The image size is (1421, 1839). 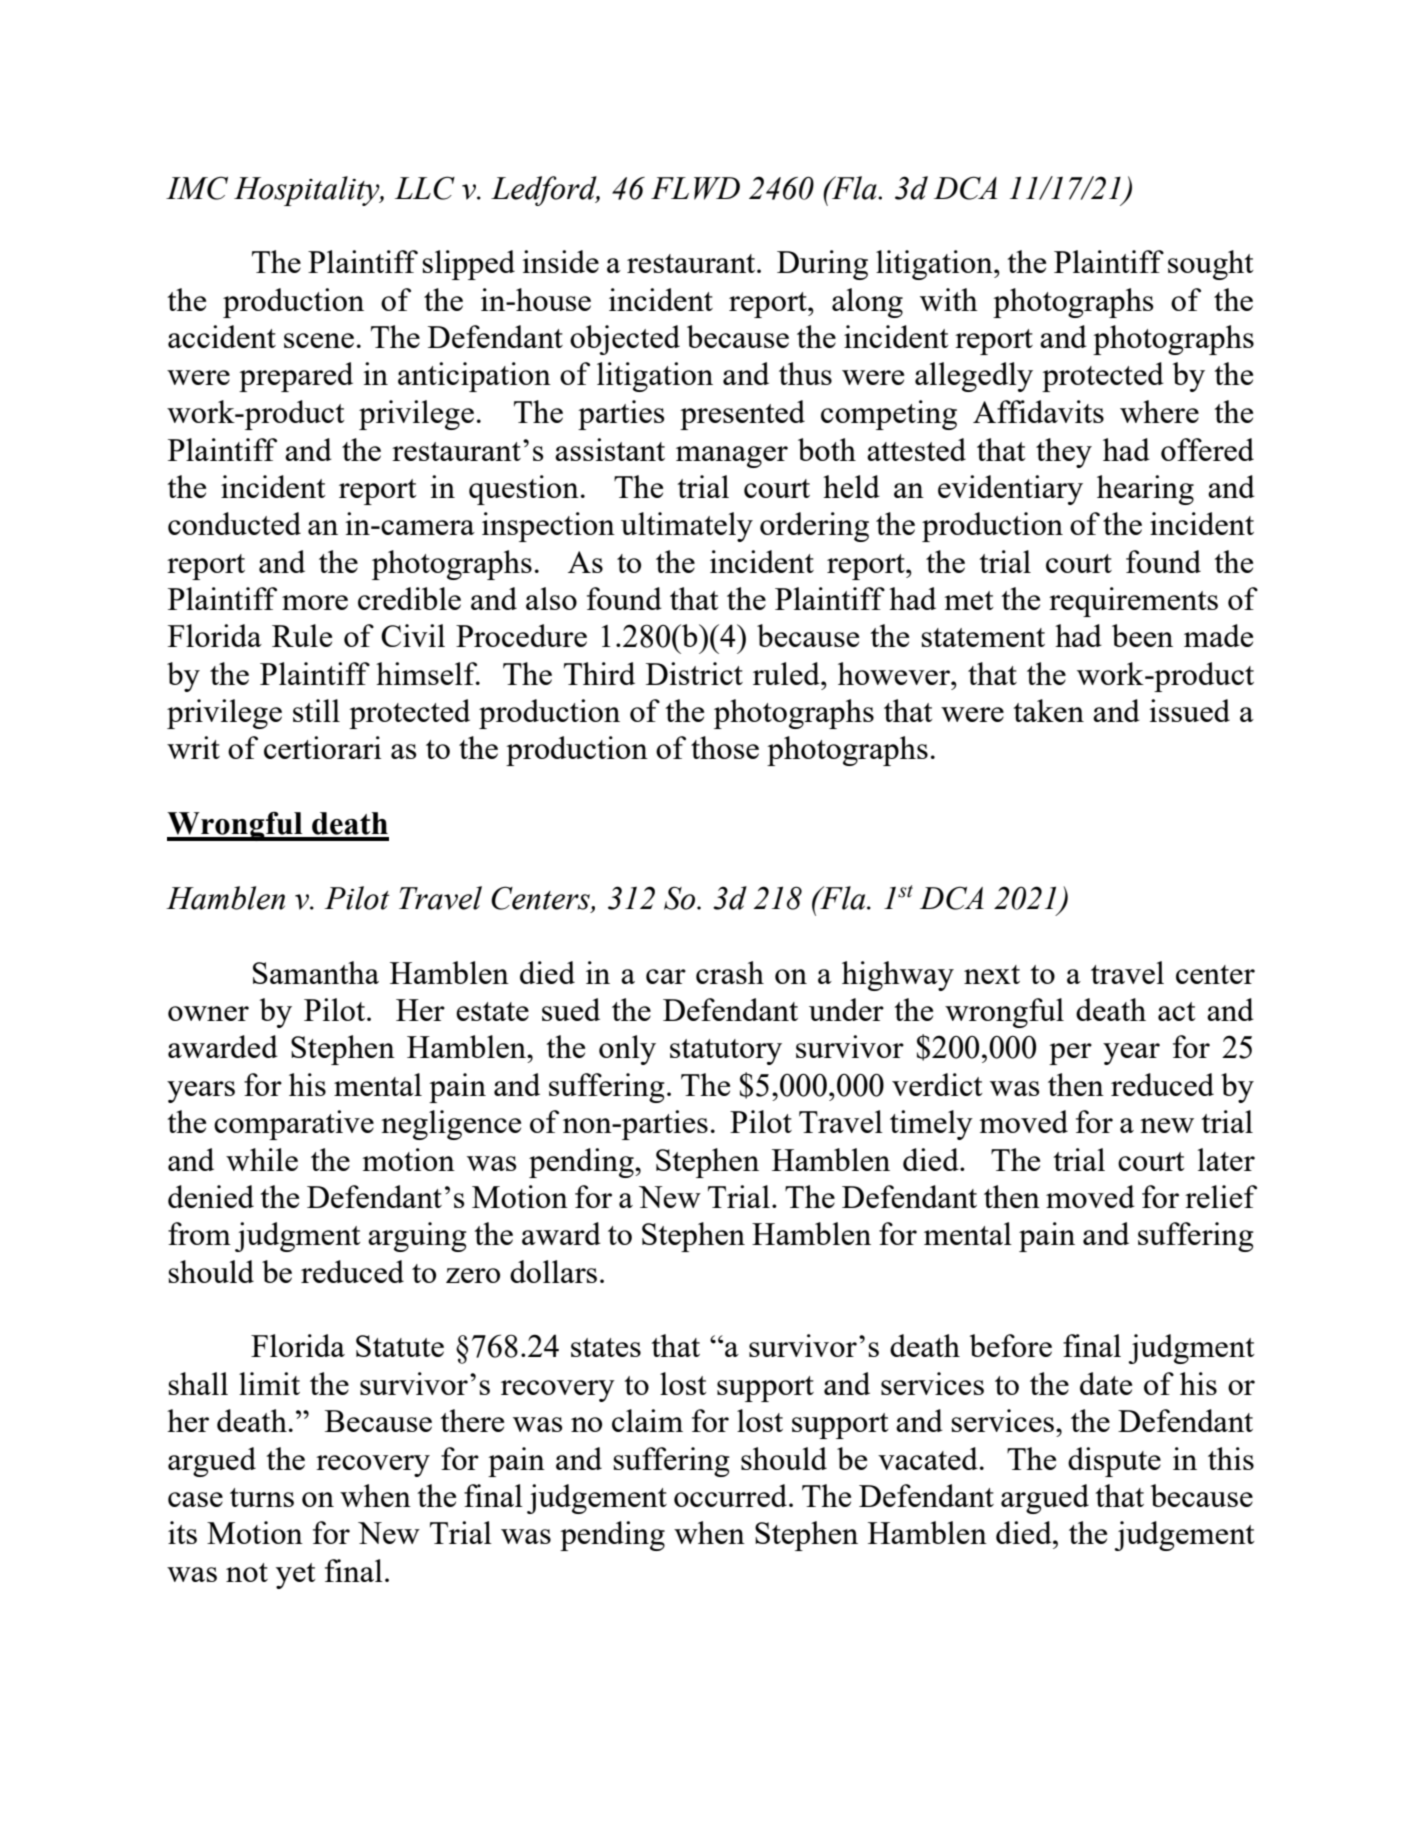 I want to click on crash, so click(x=730, y=972).
